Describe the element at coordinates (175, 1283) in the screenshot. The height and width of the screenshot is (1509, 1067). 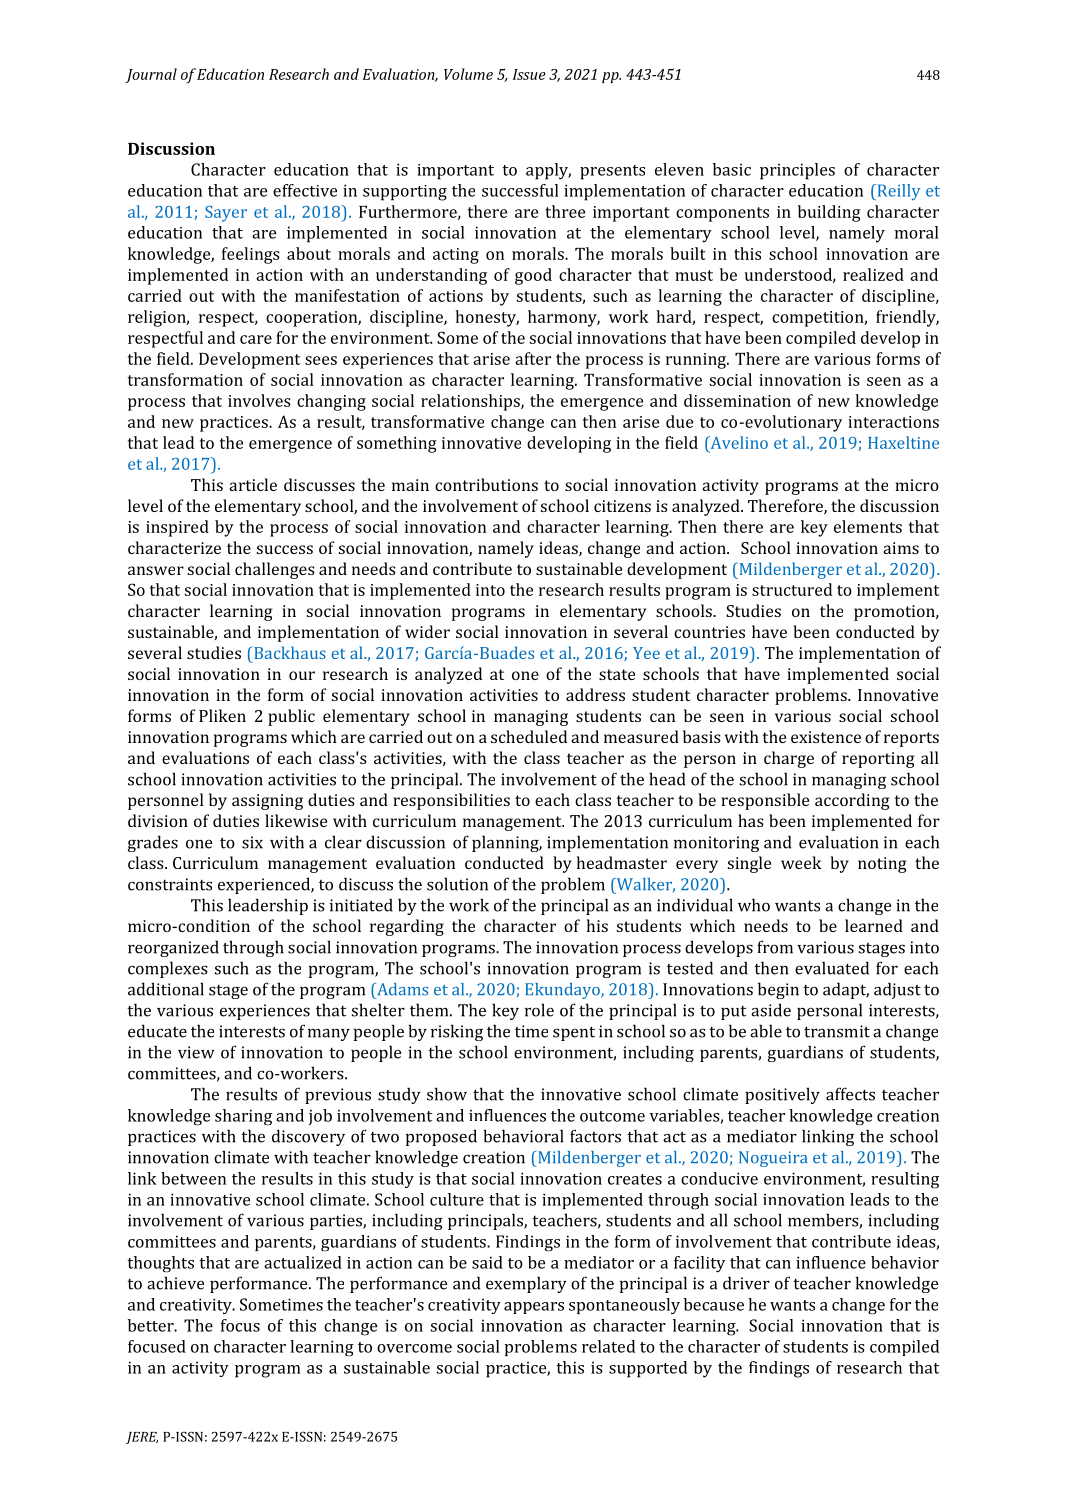
I see `achieve` at that location.
